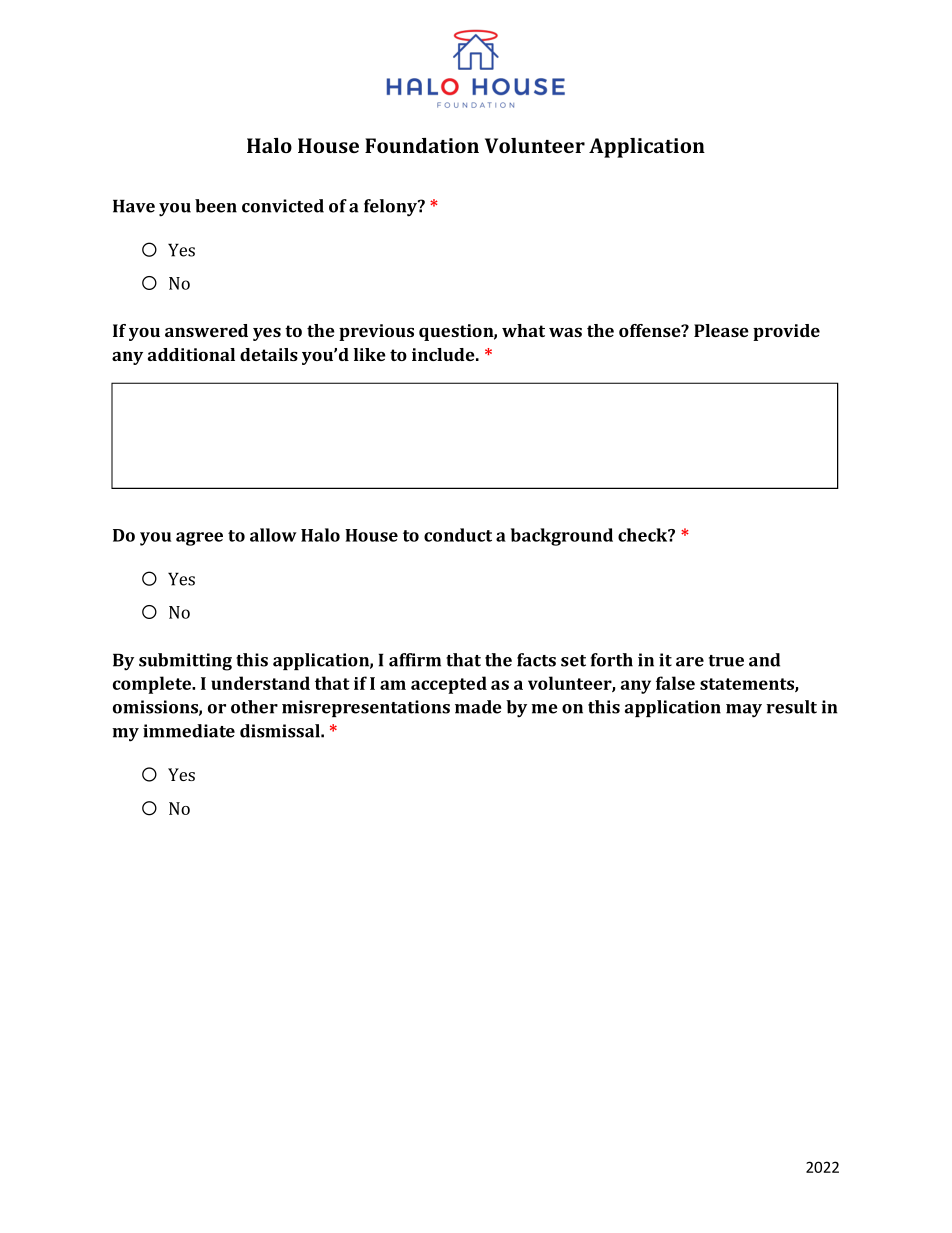 This image has width=952, height=1233. I want to click on felony, so click(391, 208).
